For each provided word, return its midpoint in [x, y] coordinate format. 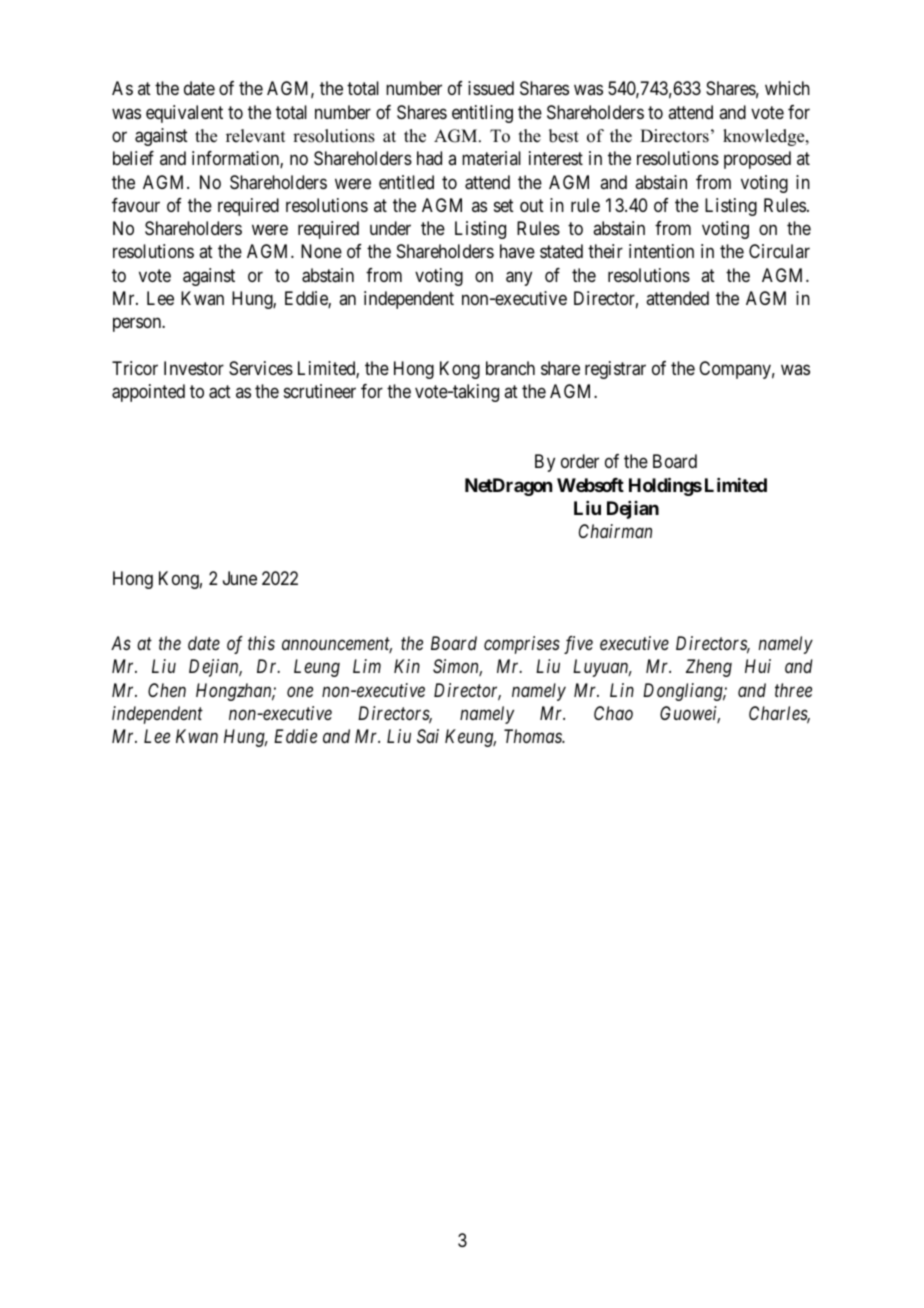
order [580, 461]
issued [491, 88]
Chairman [615, 531]
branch [510, 368]
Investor [194, 368]
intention [661, 251]
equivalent [184, 114]
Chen [167, 690]
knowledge [765, 137]
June [240, 578]
